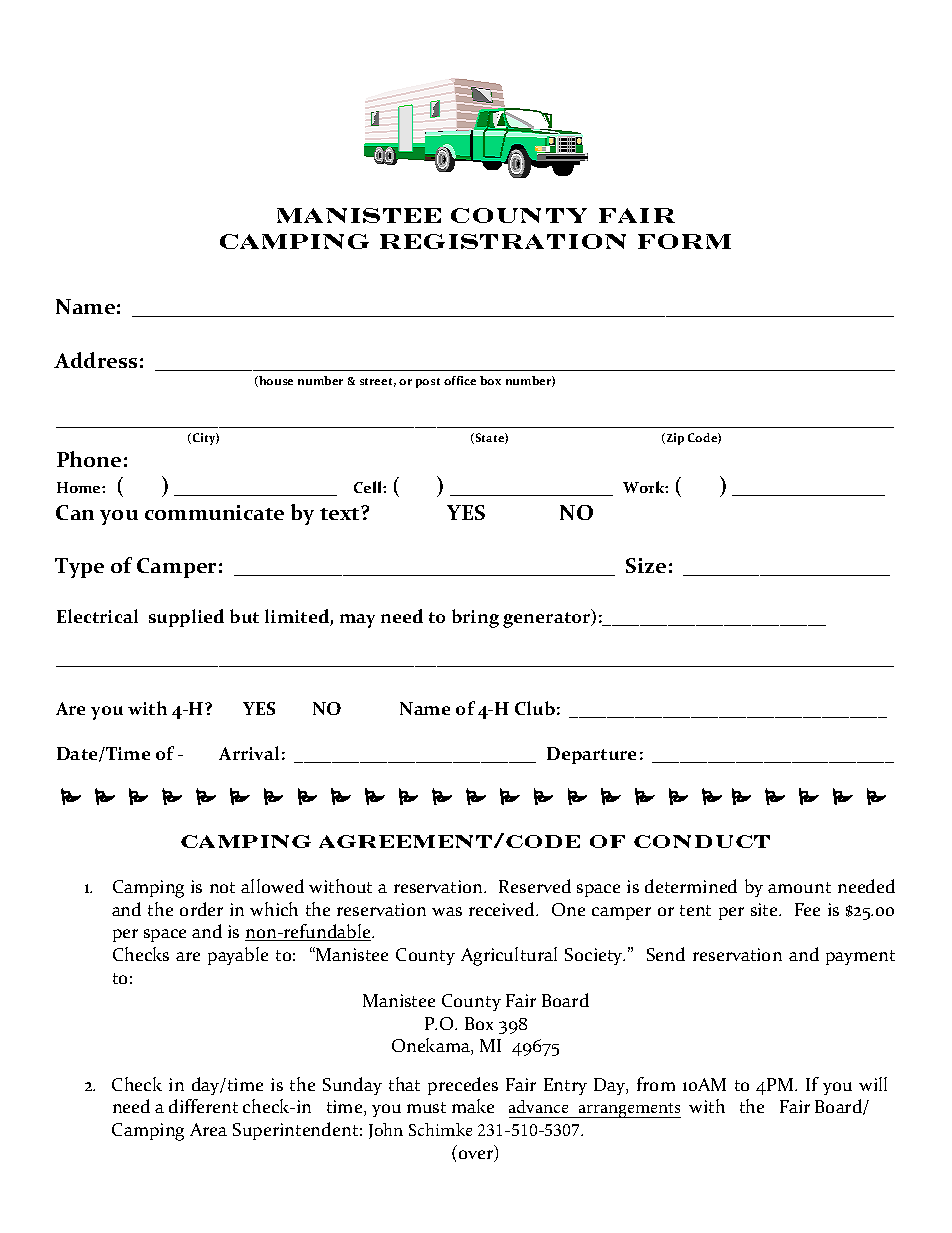 Image resolution: width=952 pixels, height=1233 pixels. I want to click on Size, so click(646, 565).
